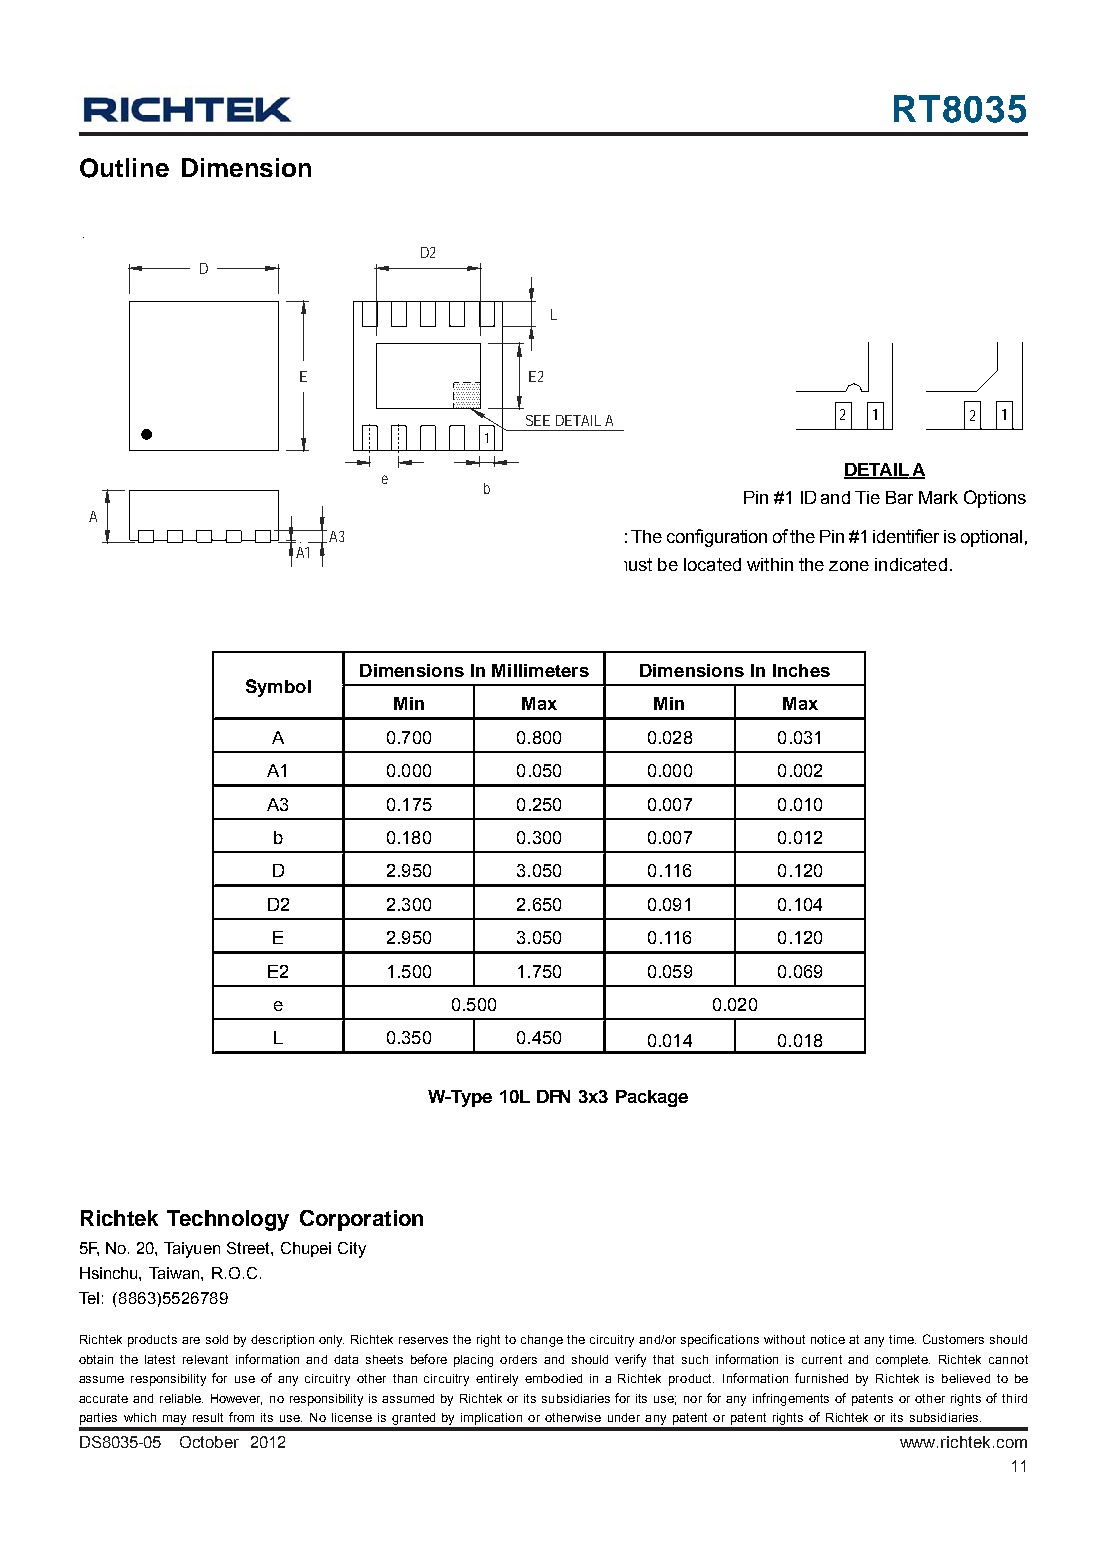  I want to click on Package, so click(652, 1098).
